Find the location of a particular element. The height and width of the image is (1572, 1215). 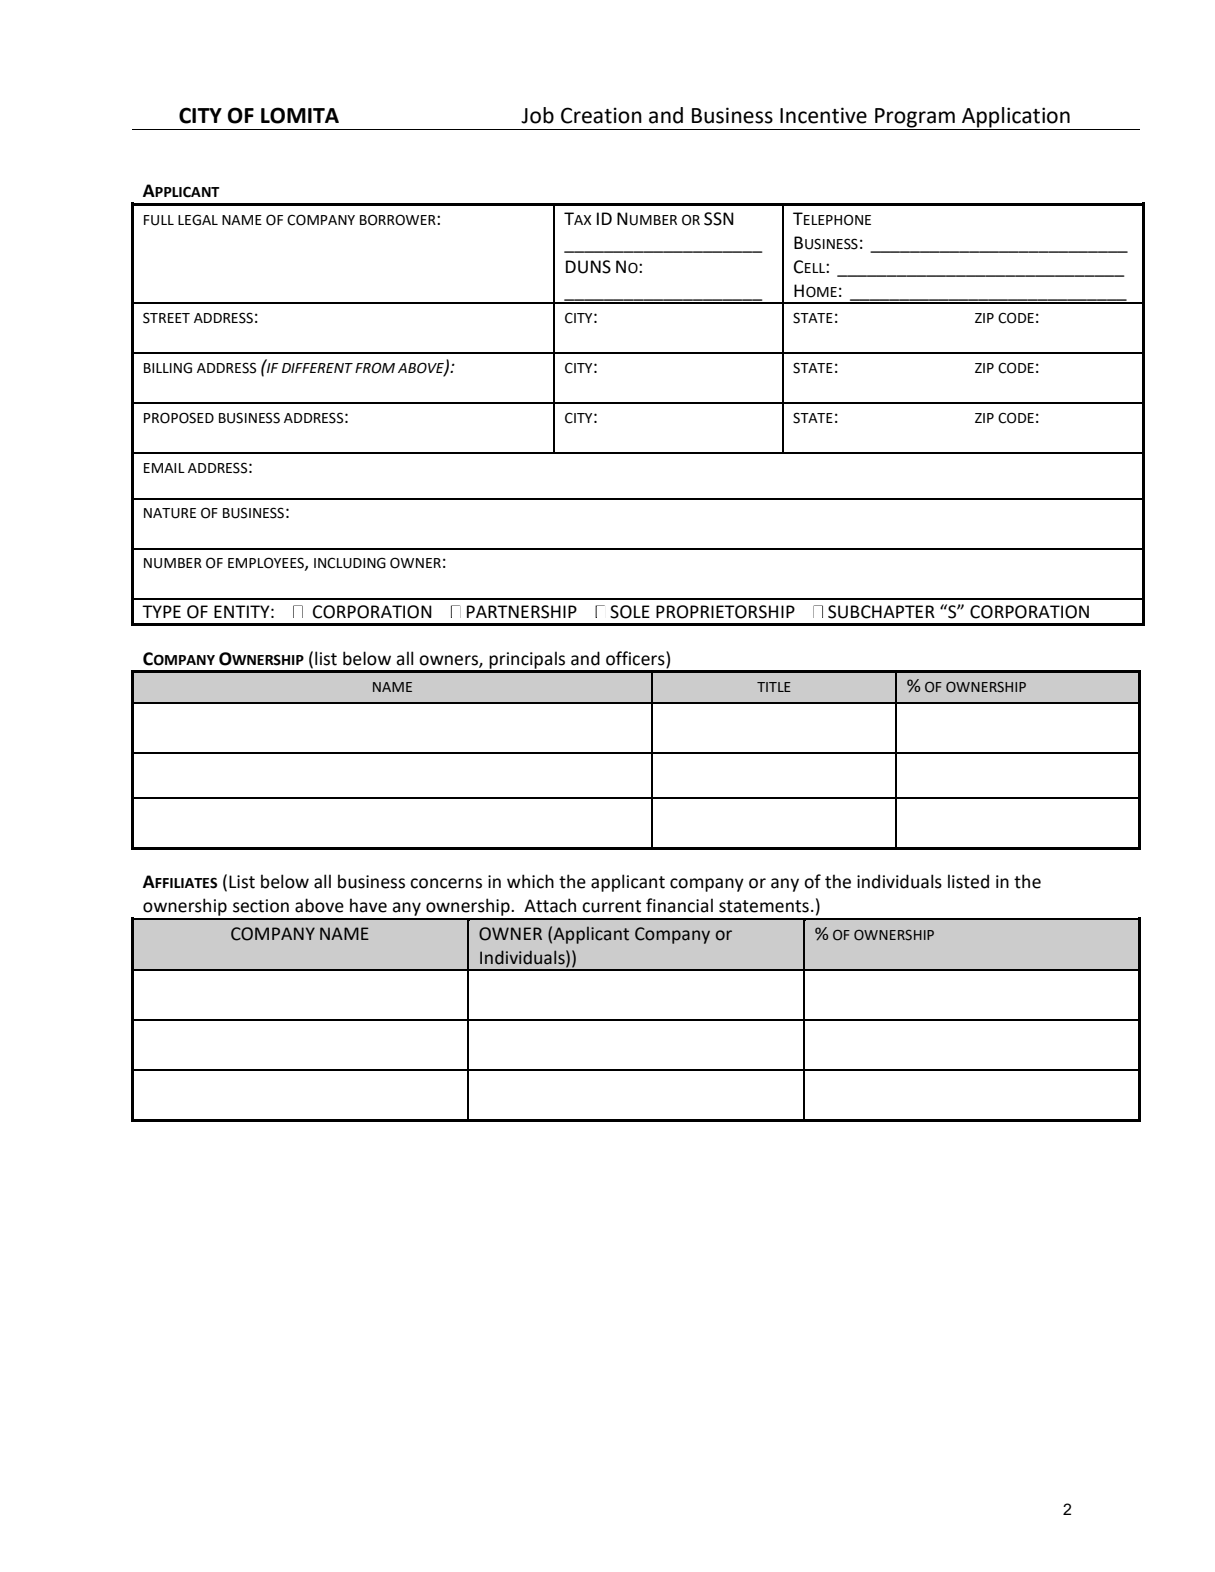

LEGAL is located at coordinates (198, 220).
